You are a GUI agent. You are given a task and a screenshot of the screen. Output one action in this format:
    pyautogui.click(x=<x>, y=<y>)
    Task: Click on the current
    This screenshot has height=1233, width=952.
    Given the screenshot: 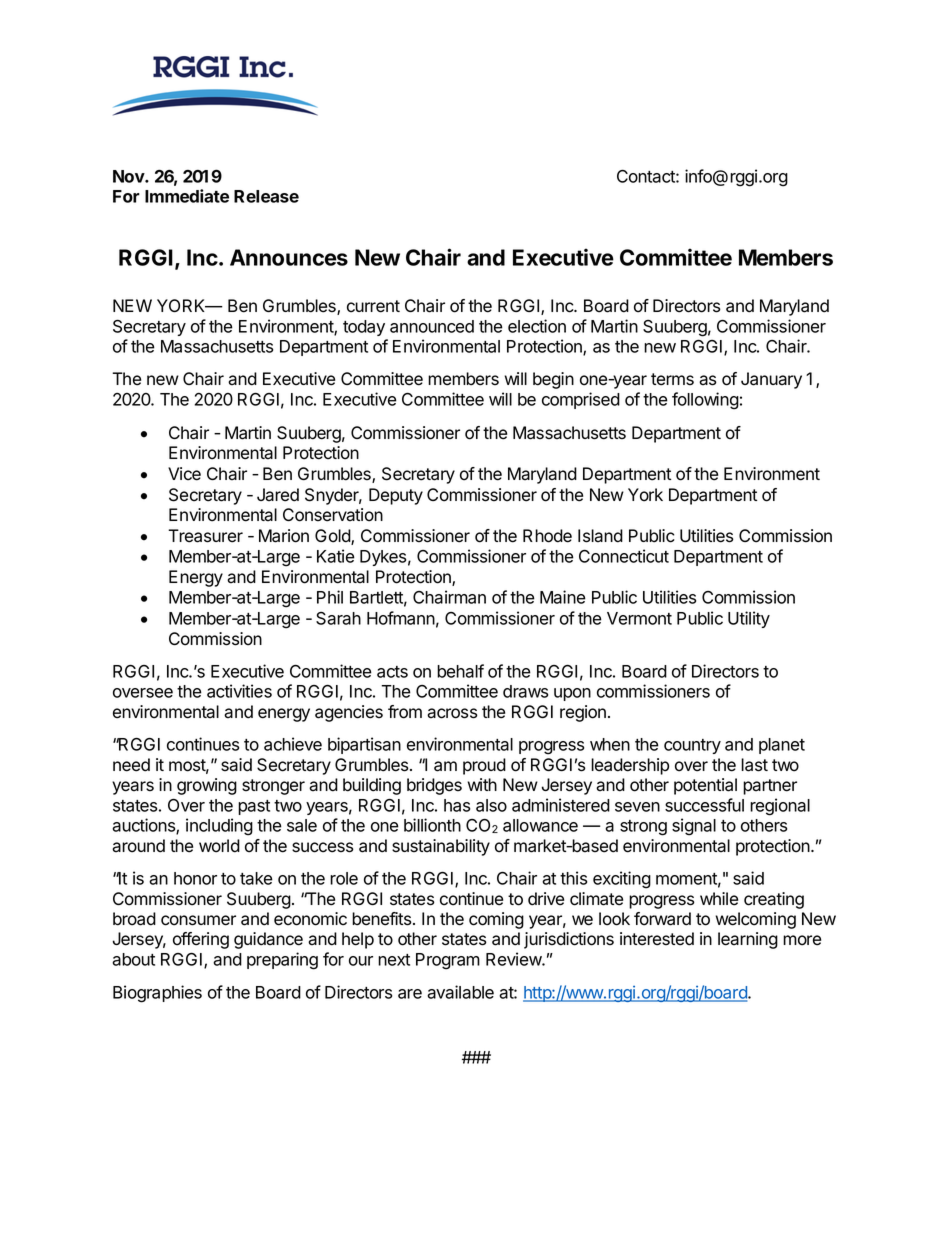 What is the action you would take?
    pyautogui.click(x=373, y=306)
